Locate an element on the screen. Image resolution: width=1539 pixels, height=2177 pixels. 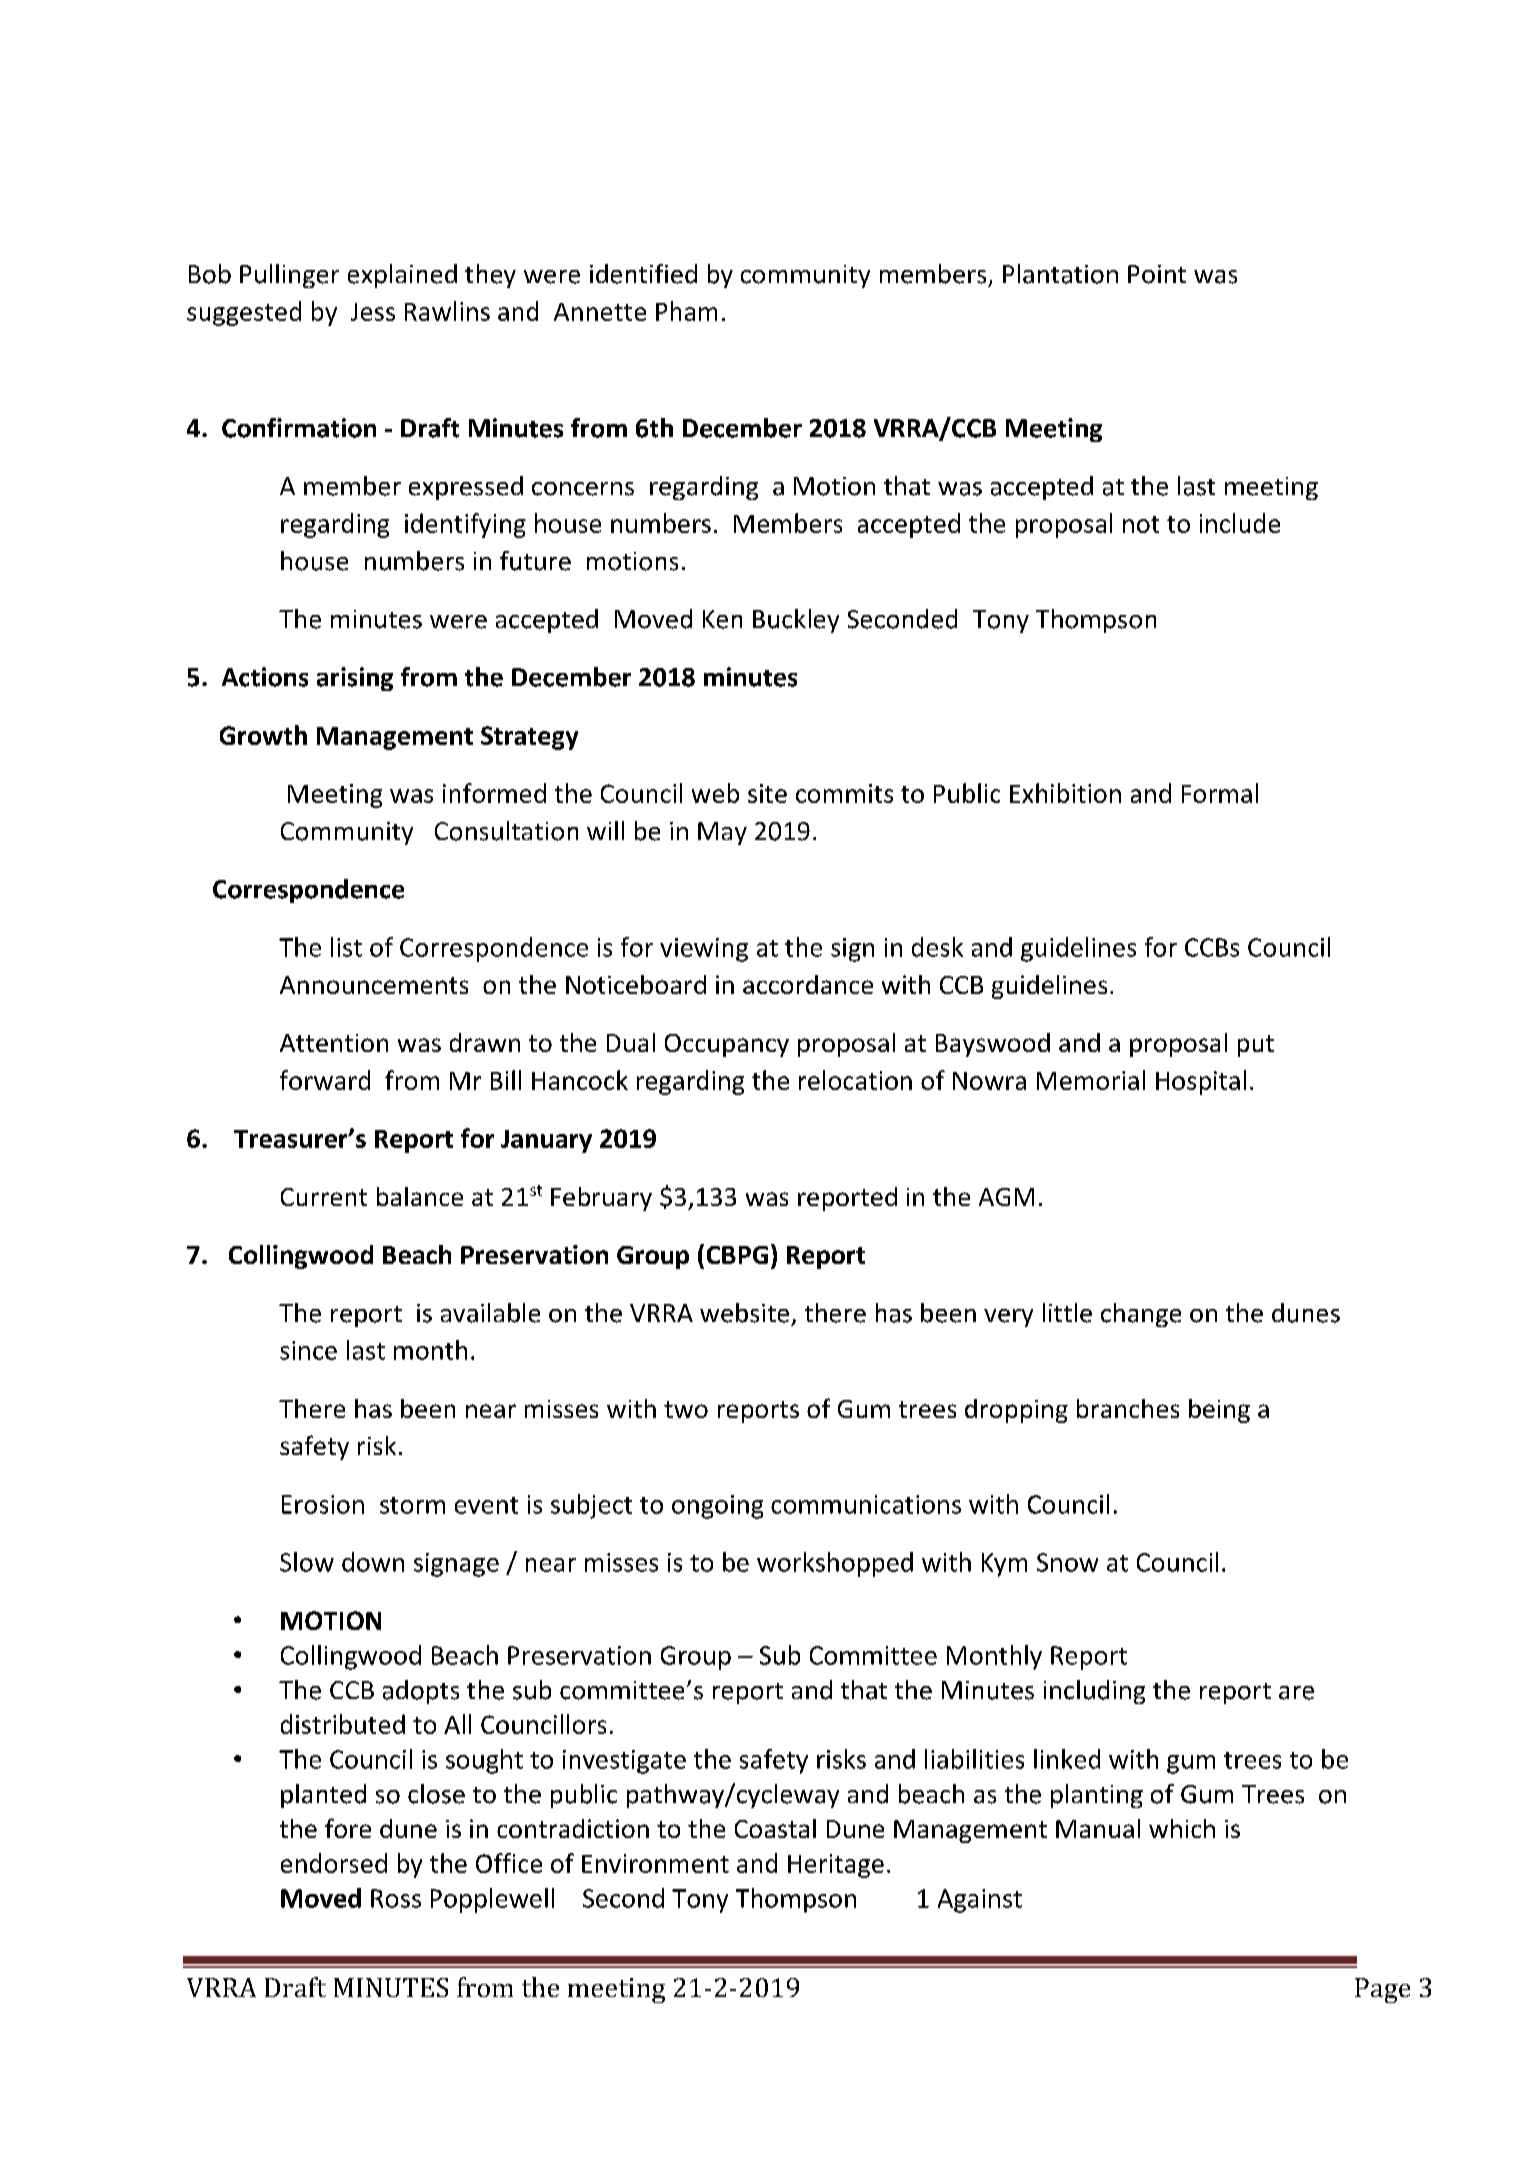
Point is located at coordinates (1157, 274).
